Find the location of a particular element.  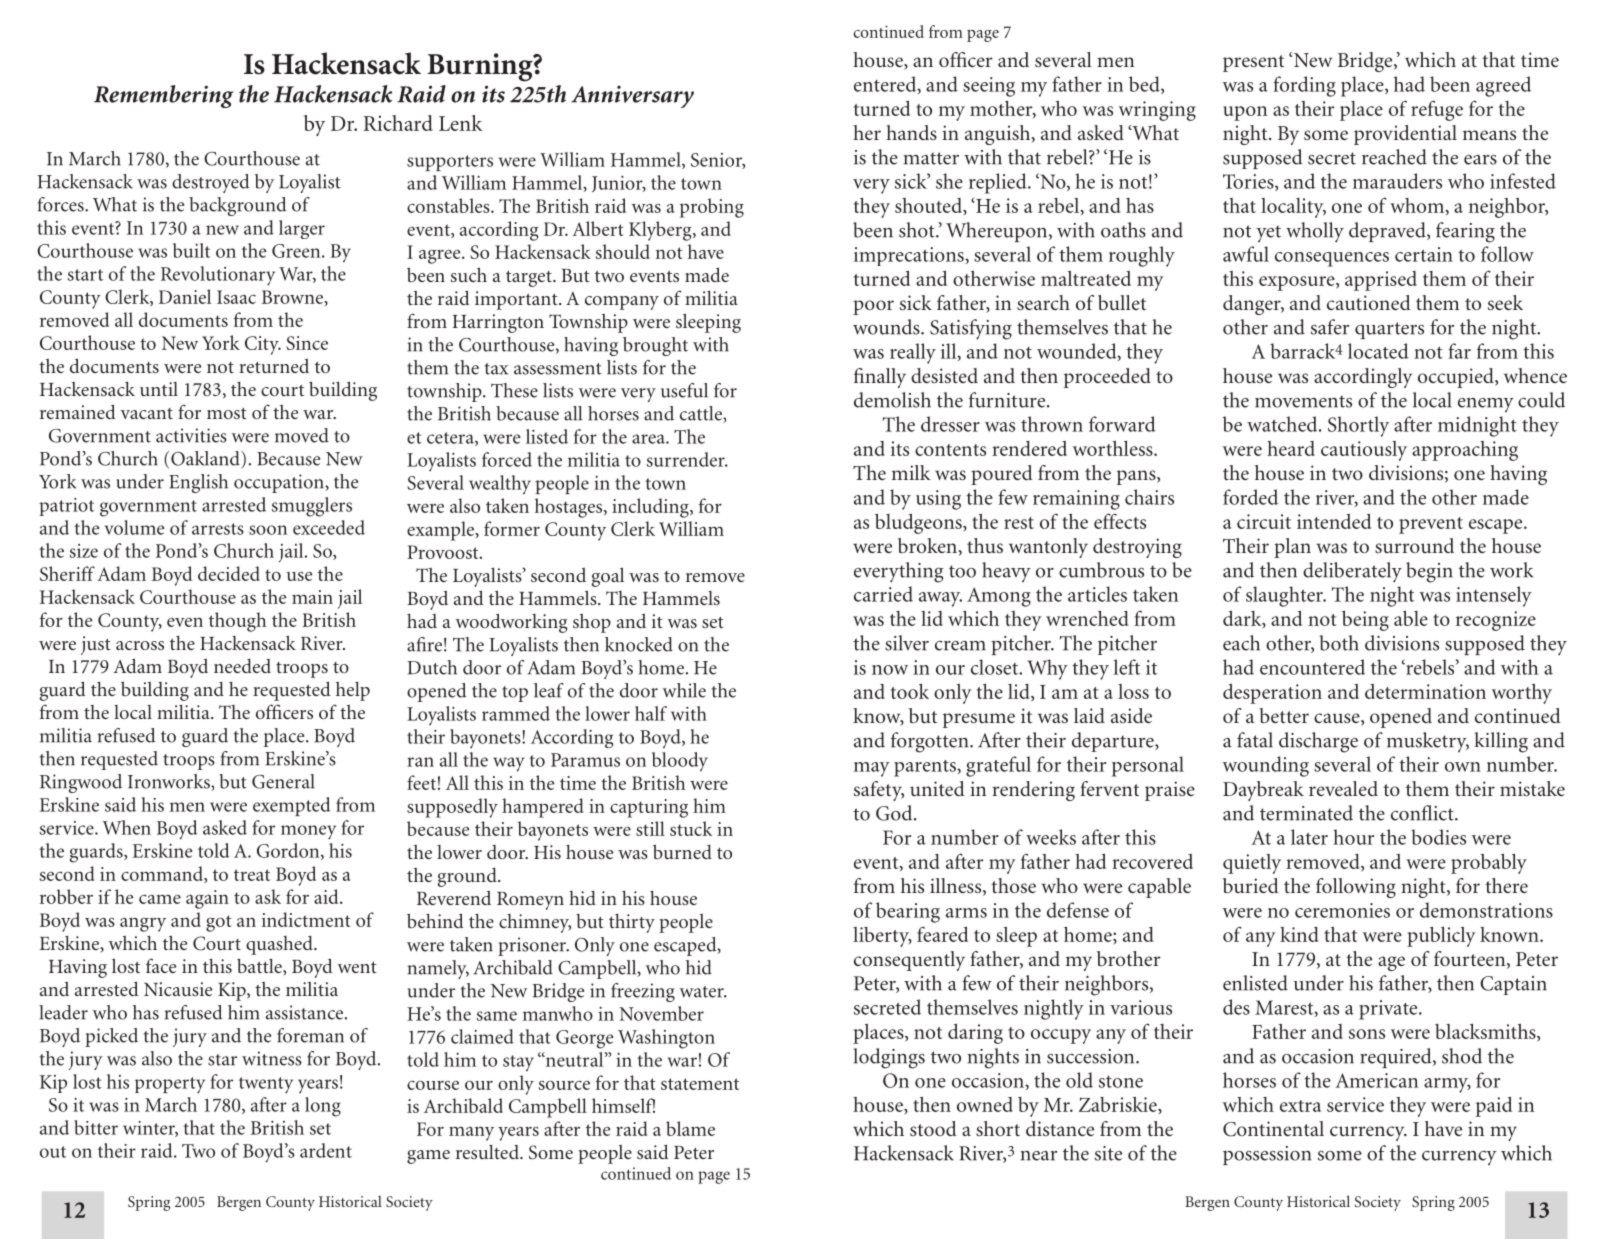

hands is located at coordinates (911, 132).
